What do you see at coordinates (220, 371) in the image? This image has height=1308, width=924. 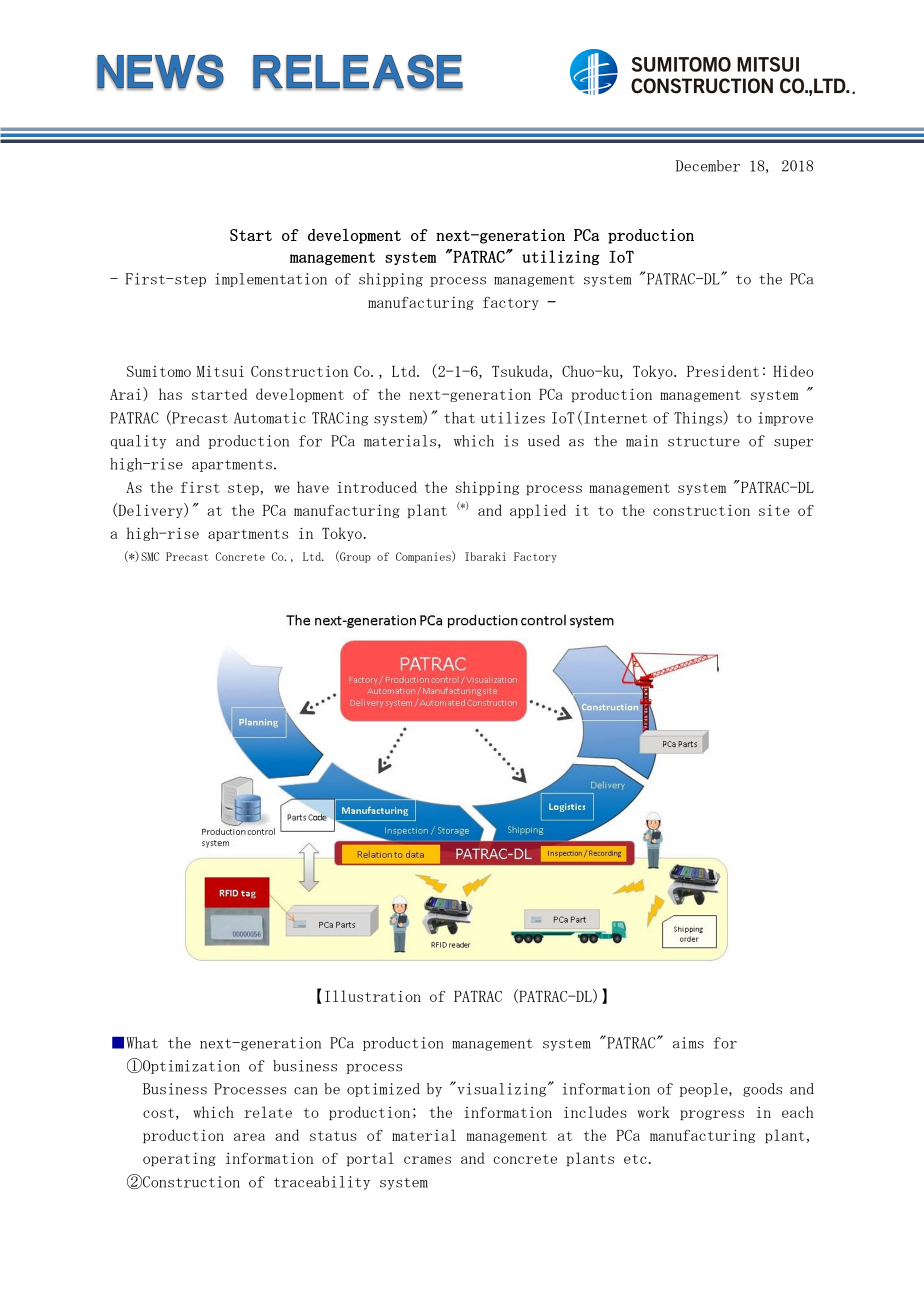 I see `Mitsui` at bounding box center [220, 371].
